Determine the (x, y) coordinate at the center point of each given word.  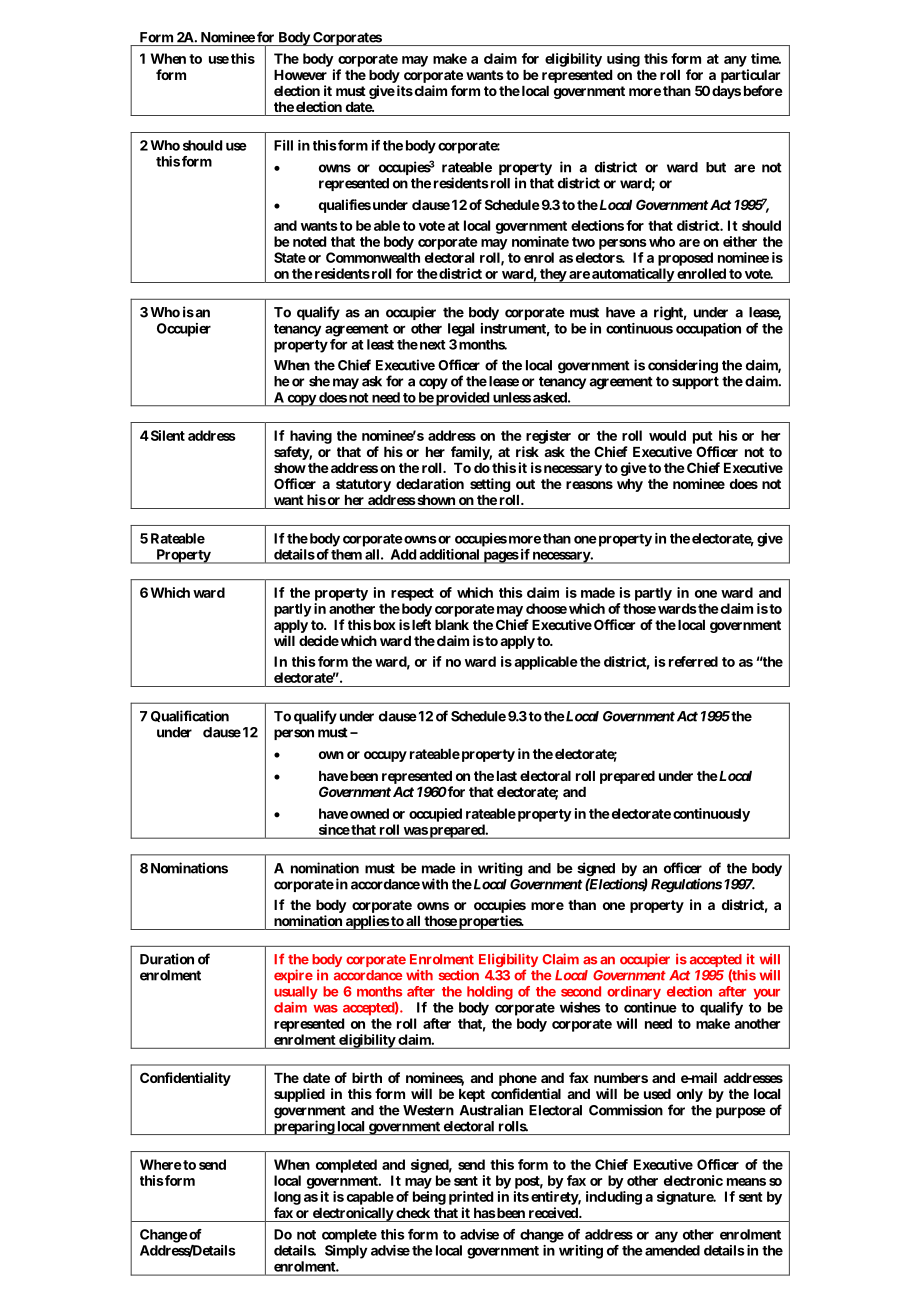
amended (672, 1250)
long (287, 1198)
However (300, 75)
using (623, 60)
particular (750, 76)
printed (471, 1198)
